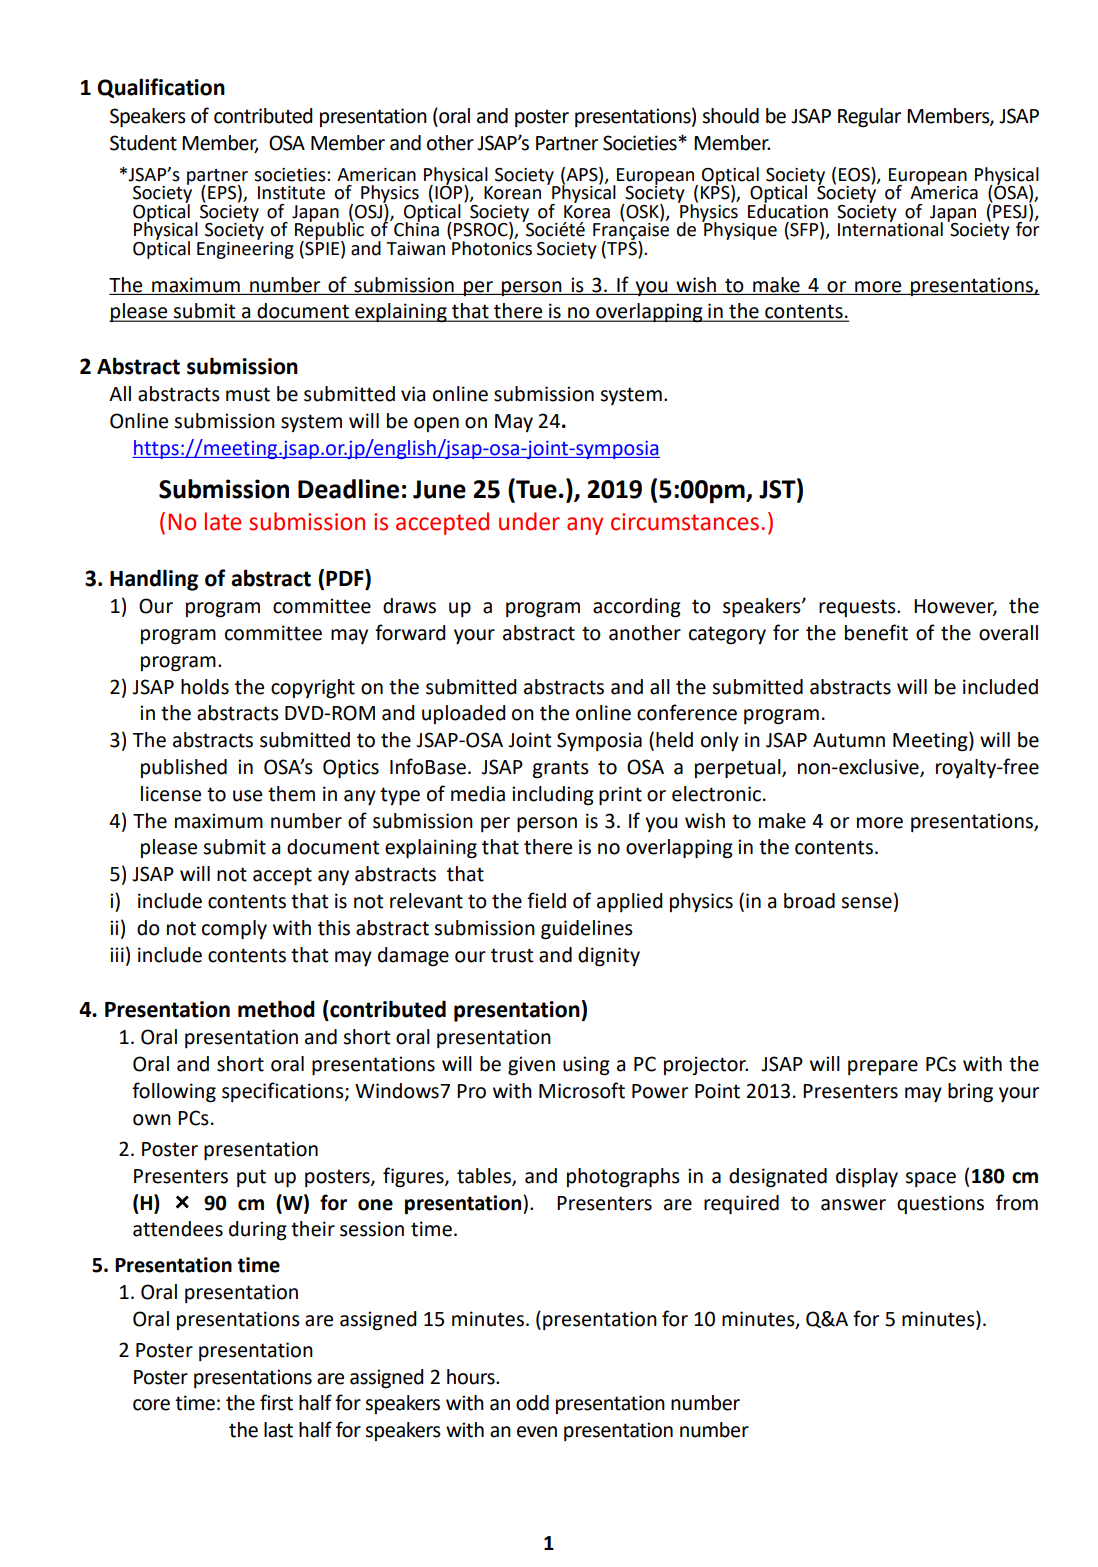 This document has width=1098, height=1567. What do you see at coordinates (450, 193) in the document?
I see `IOP` at bounding box center [450, 193].
